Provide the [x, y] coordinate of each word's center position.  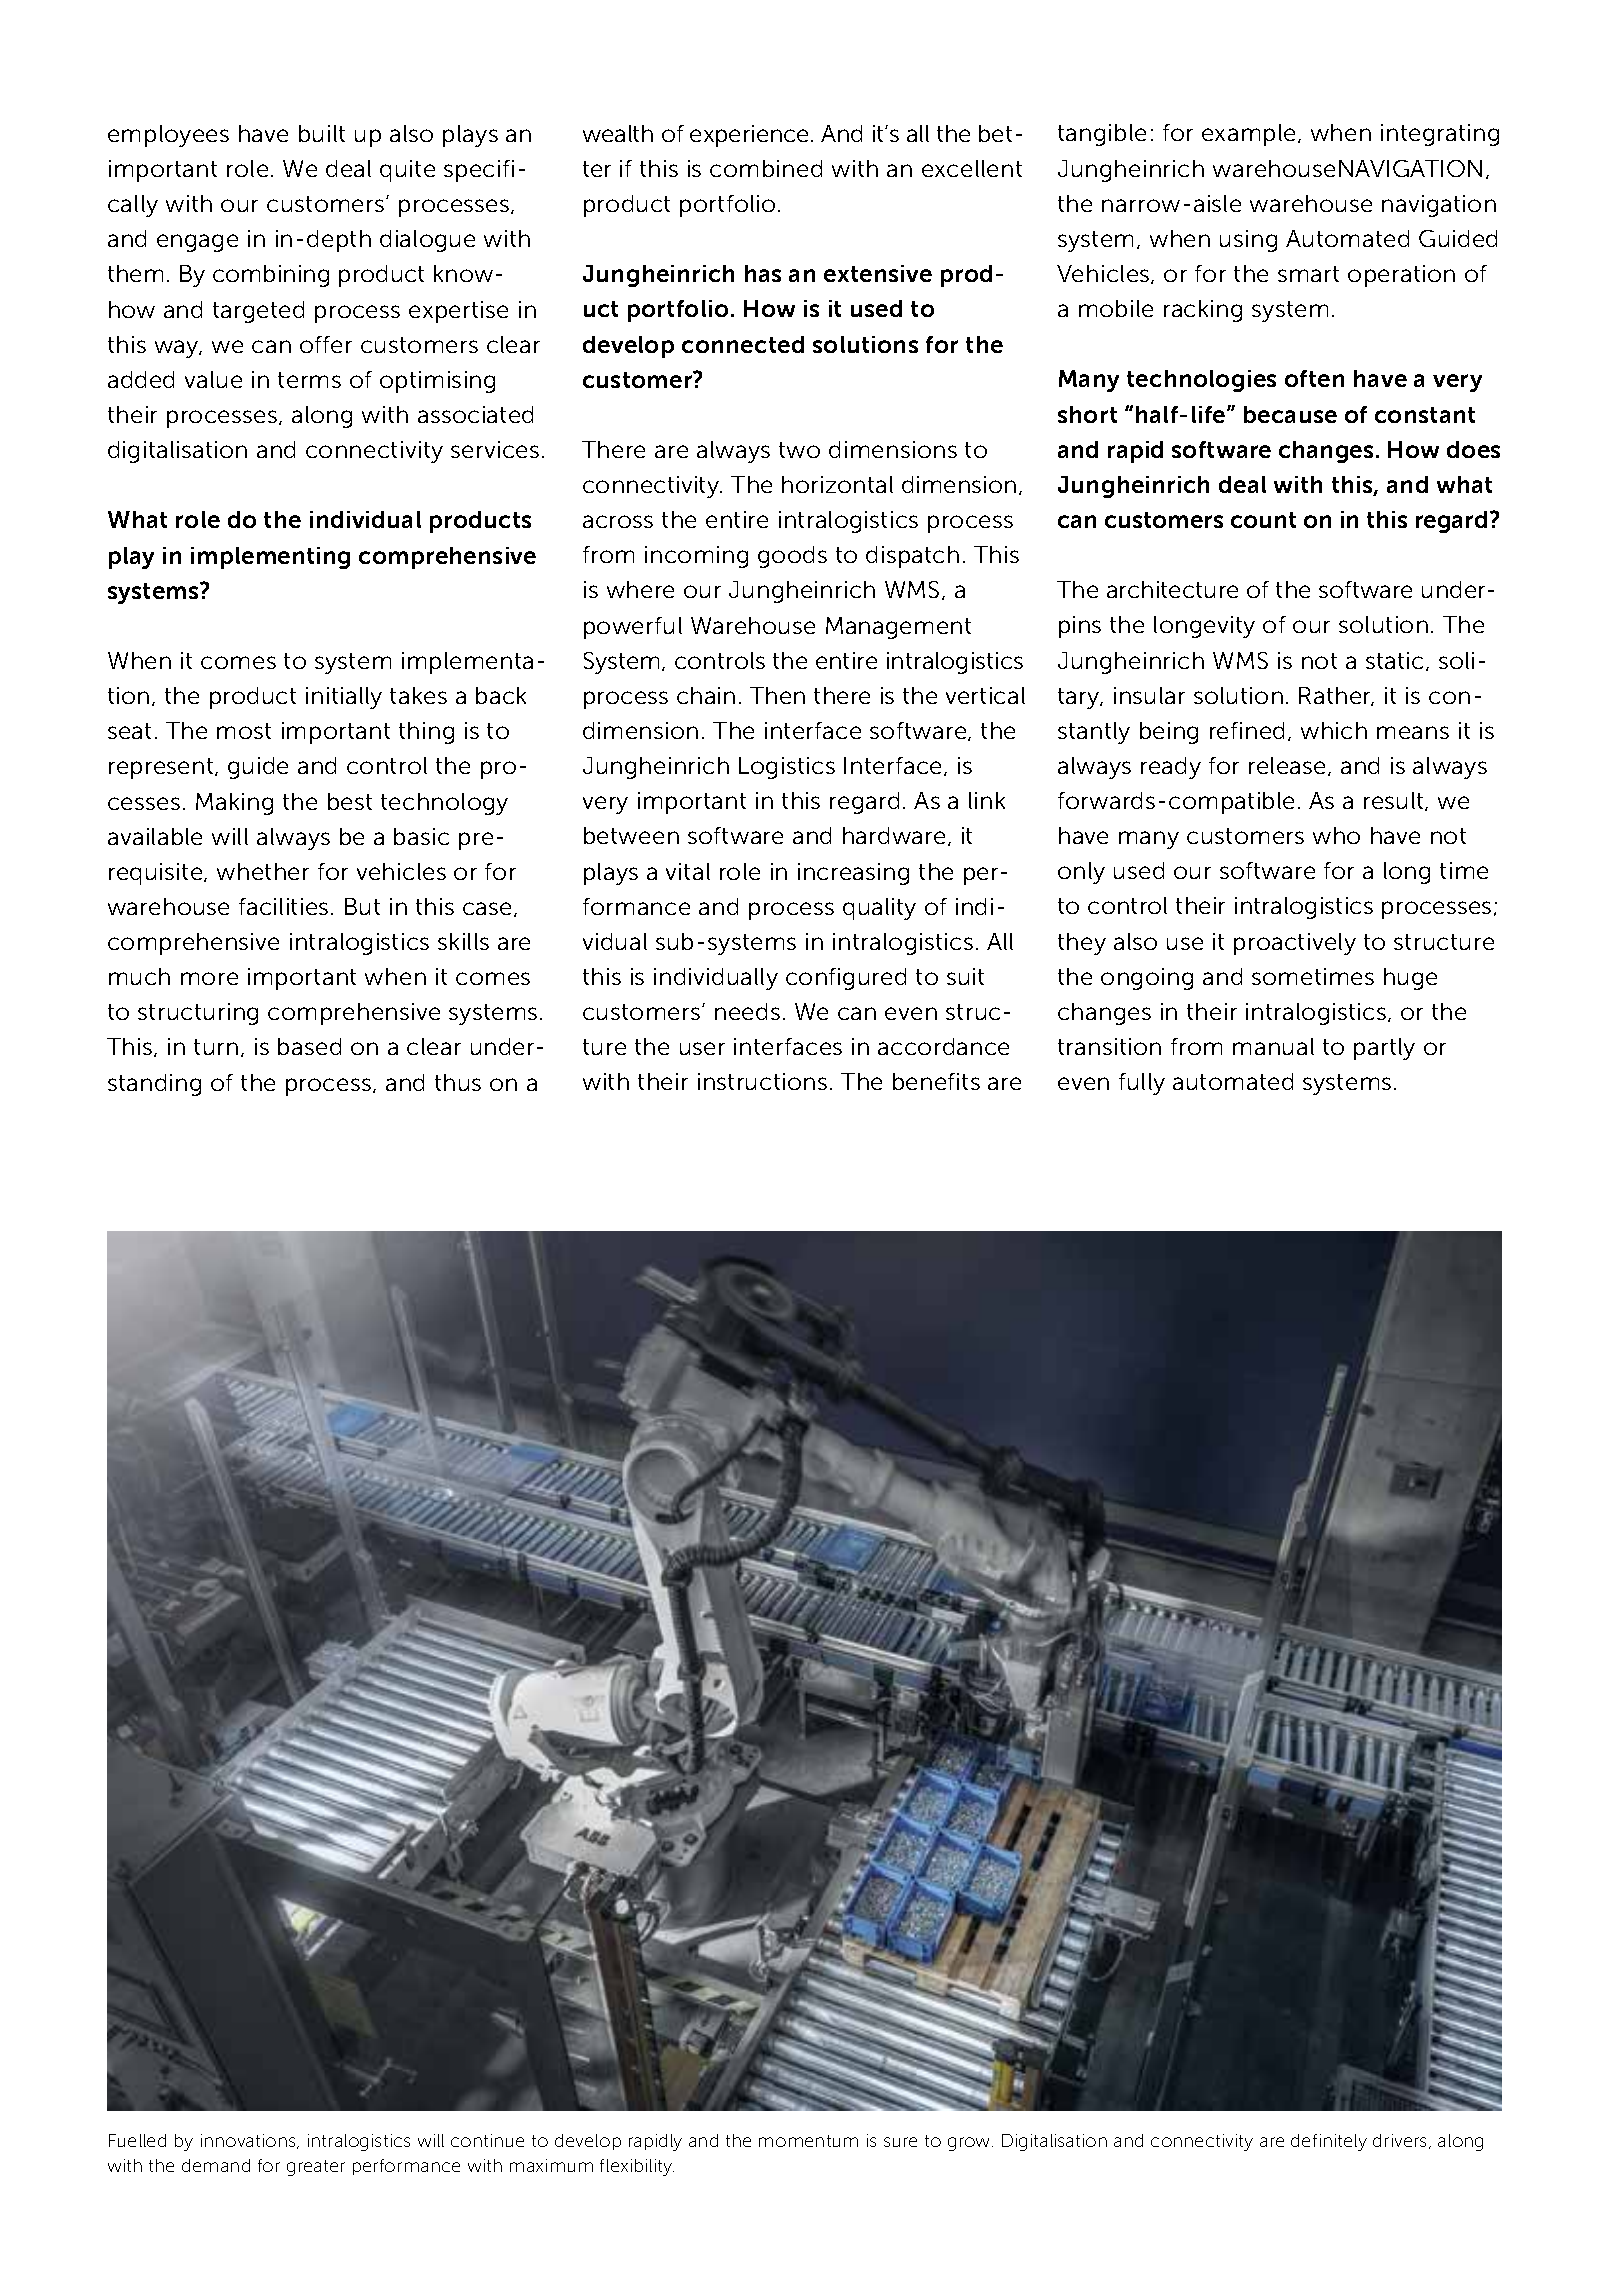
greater [316, 2168]
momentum [808, 2141]
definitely [1329, 2142]
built [322, 133]
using [1248, 241]
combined [766, 168]
